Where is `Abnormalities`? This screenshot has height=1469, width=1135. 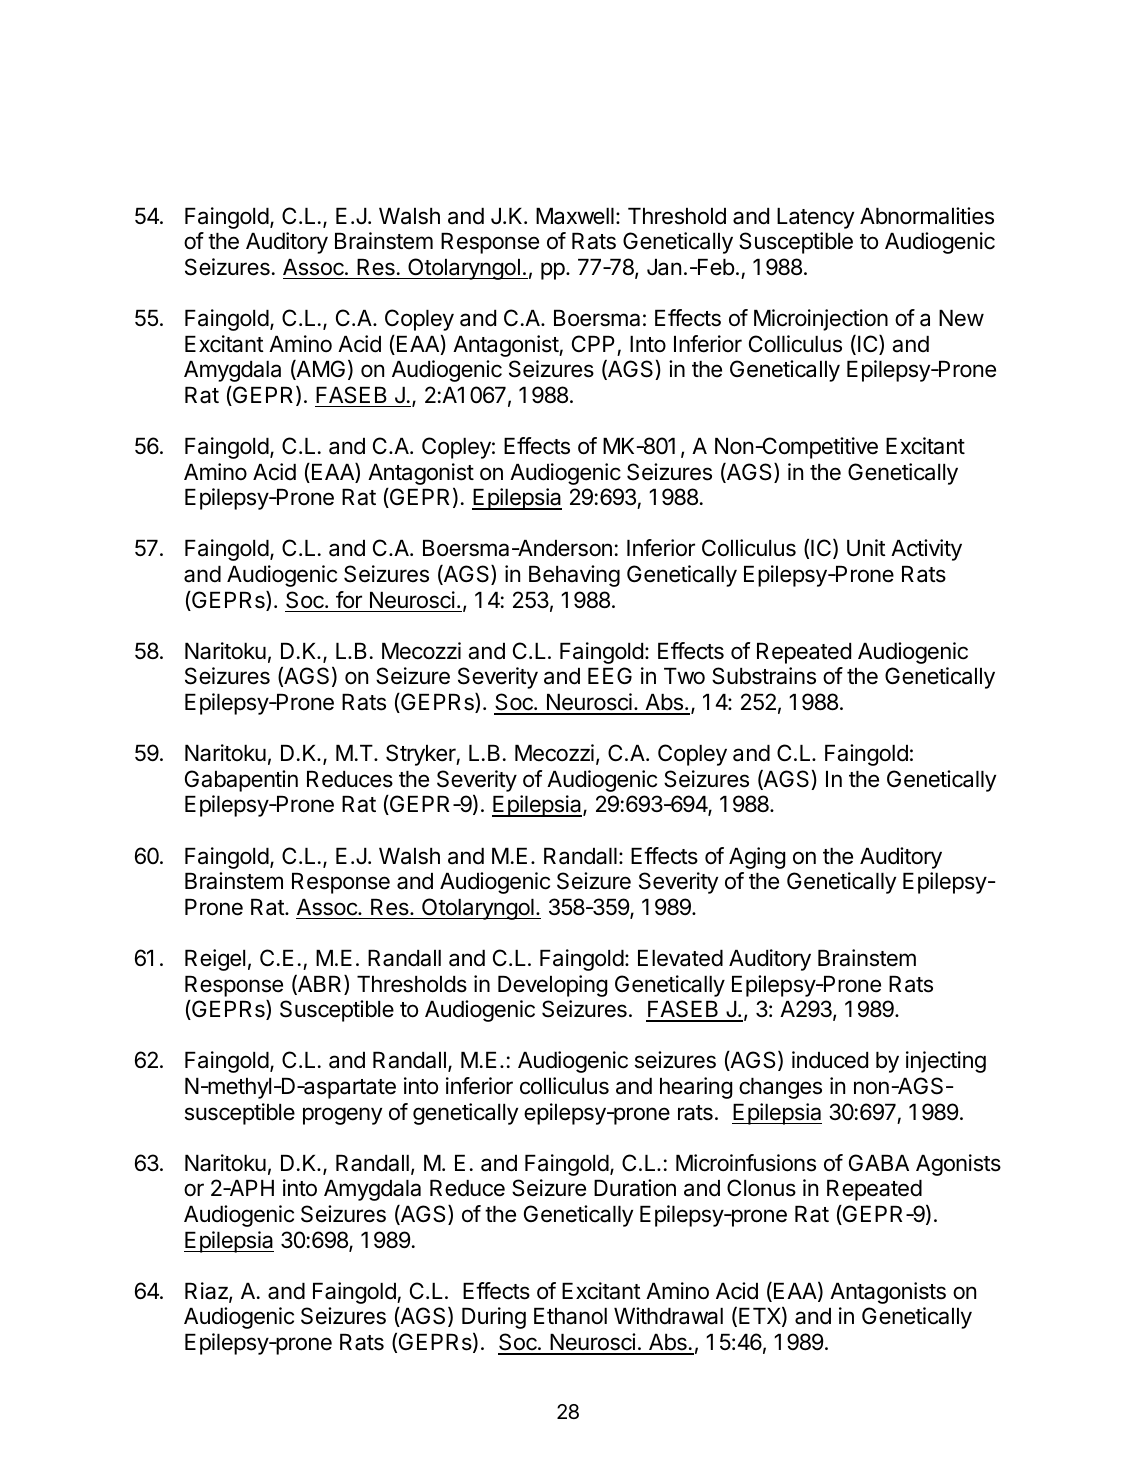
Abnormalities is located at coordinates (927, 216).
